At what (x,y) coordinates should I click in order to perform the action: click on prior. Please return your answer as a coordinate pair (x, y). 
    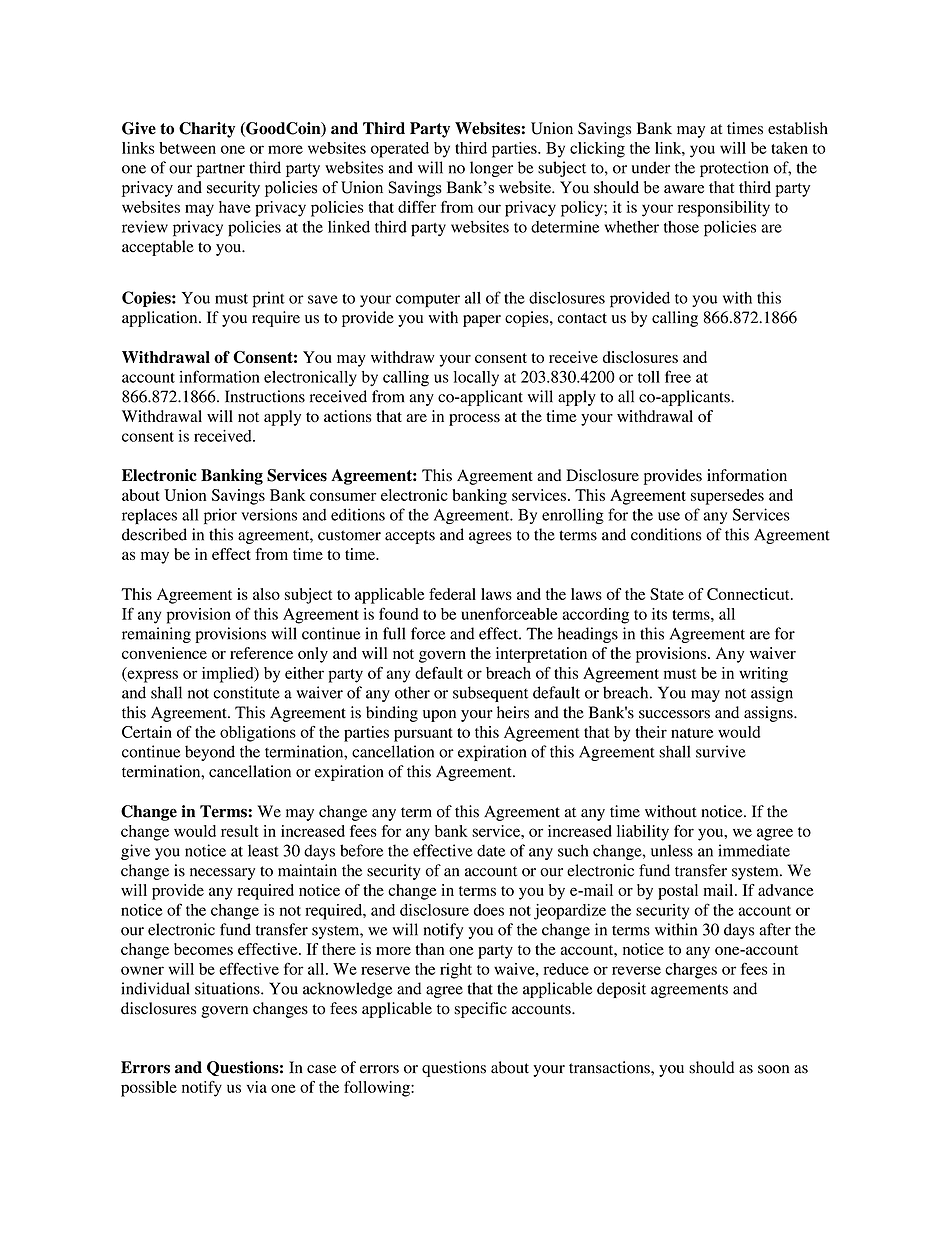
    Looking at the image, I should click on (220, 516).
